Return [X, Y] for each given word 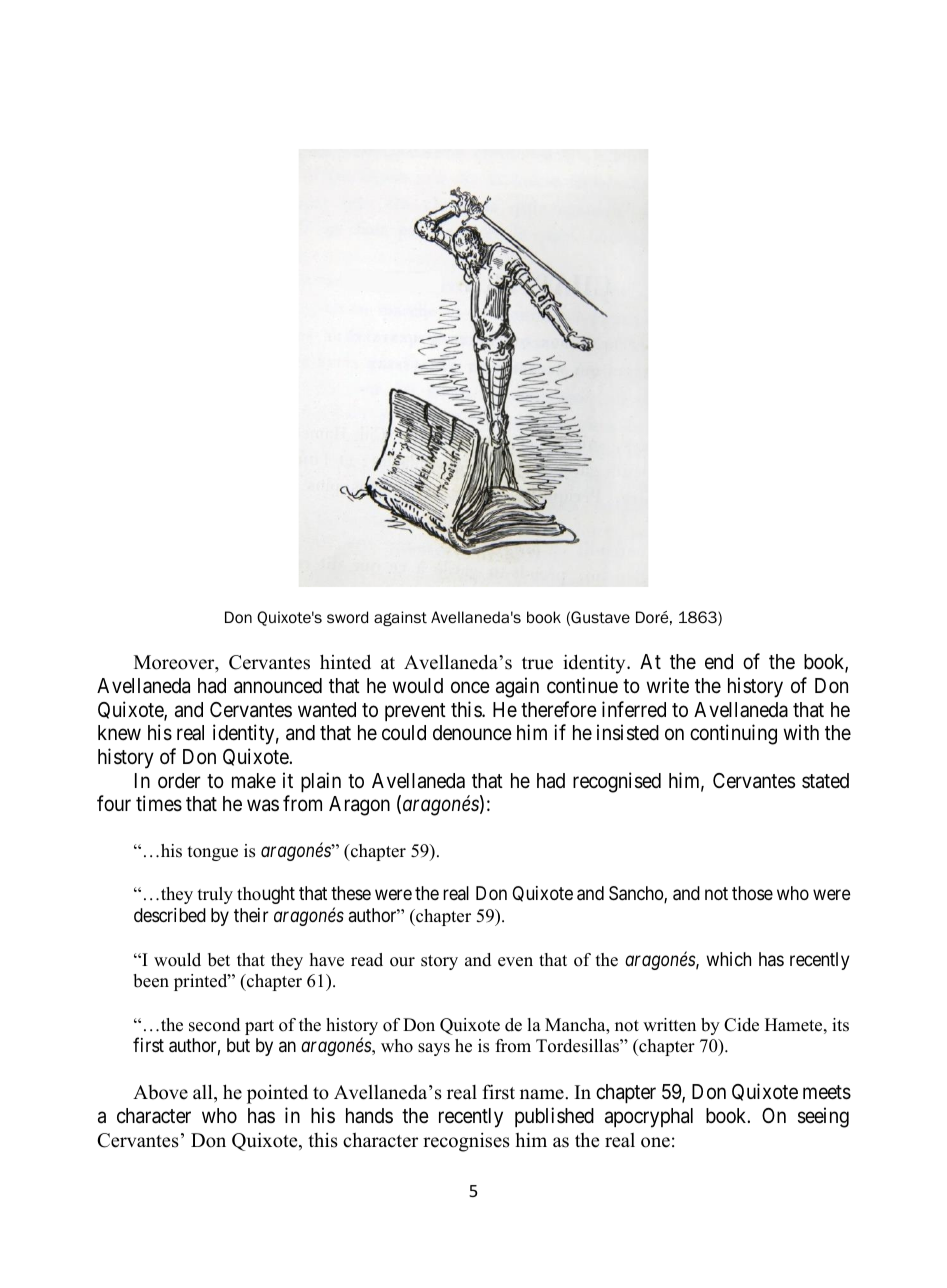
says [434, 1049]
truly [215, 895]
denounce [472, 732]
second [214, 1025]
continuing [733, 734]
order [179, 781]
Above [160, 1092]
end [719, 662]
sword [347, 617]
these [351, 893]
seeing [823, 1117]
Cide [741, 1025]
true [537, 663]
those [752, 893]
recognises [466, 1142]
